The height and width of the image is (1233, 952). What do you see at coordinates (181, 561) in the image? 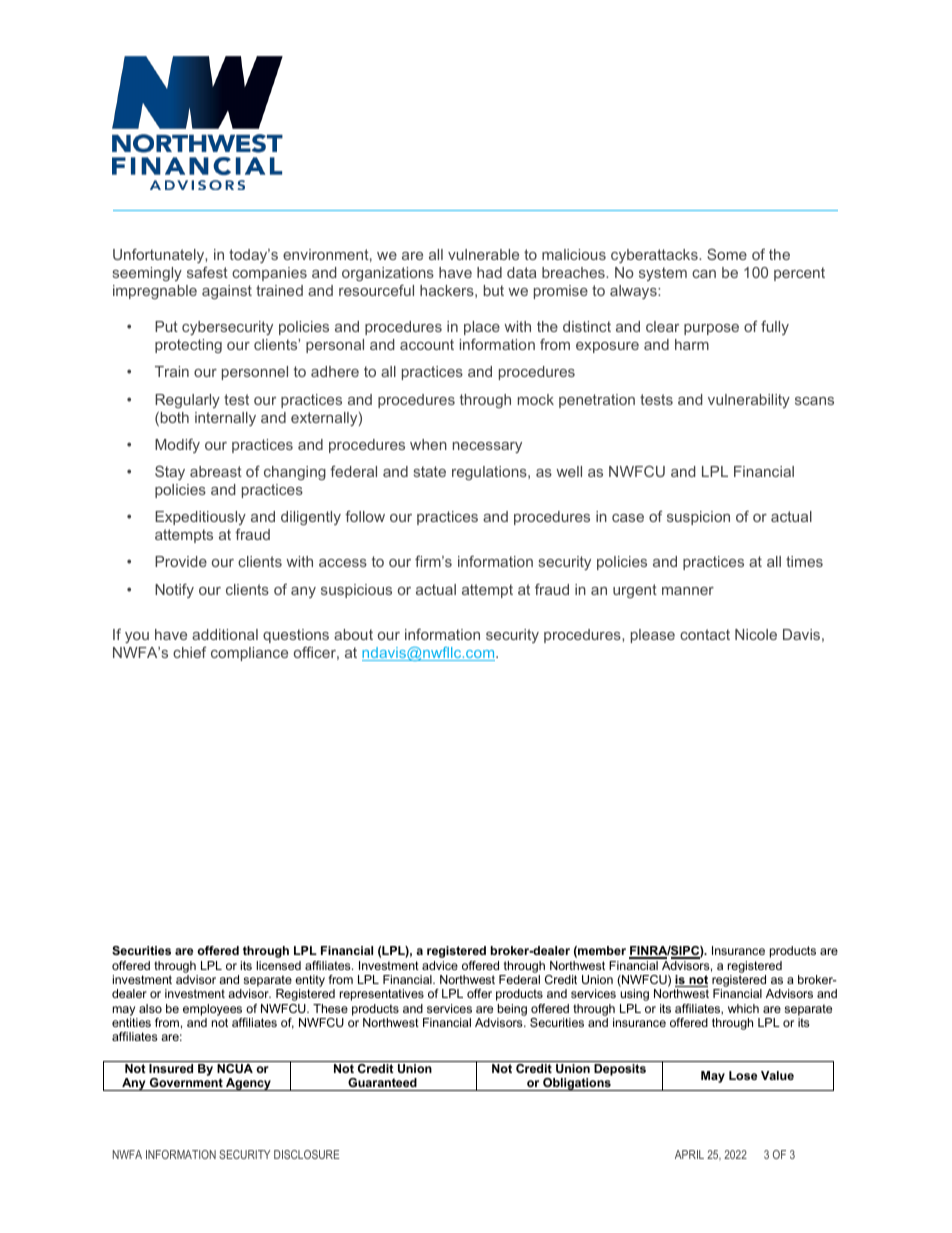
I see `Provide` at bounding box center [181, 561].
